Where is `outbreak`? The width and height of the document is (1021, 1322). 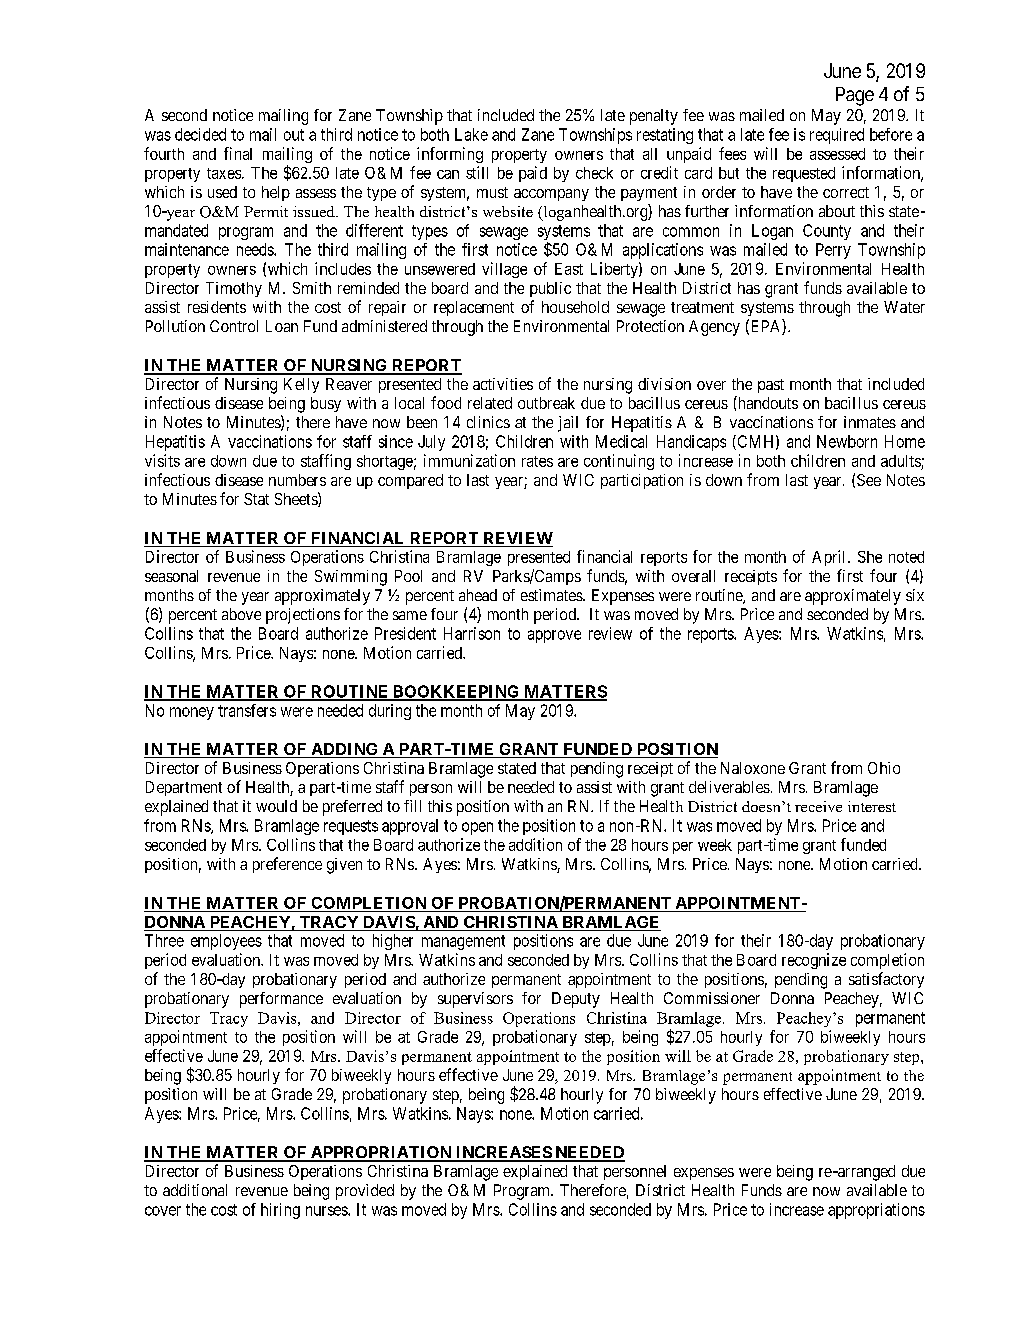
outbreak is located at coordinates (546, 403).
